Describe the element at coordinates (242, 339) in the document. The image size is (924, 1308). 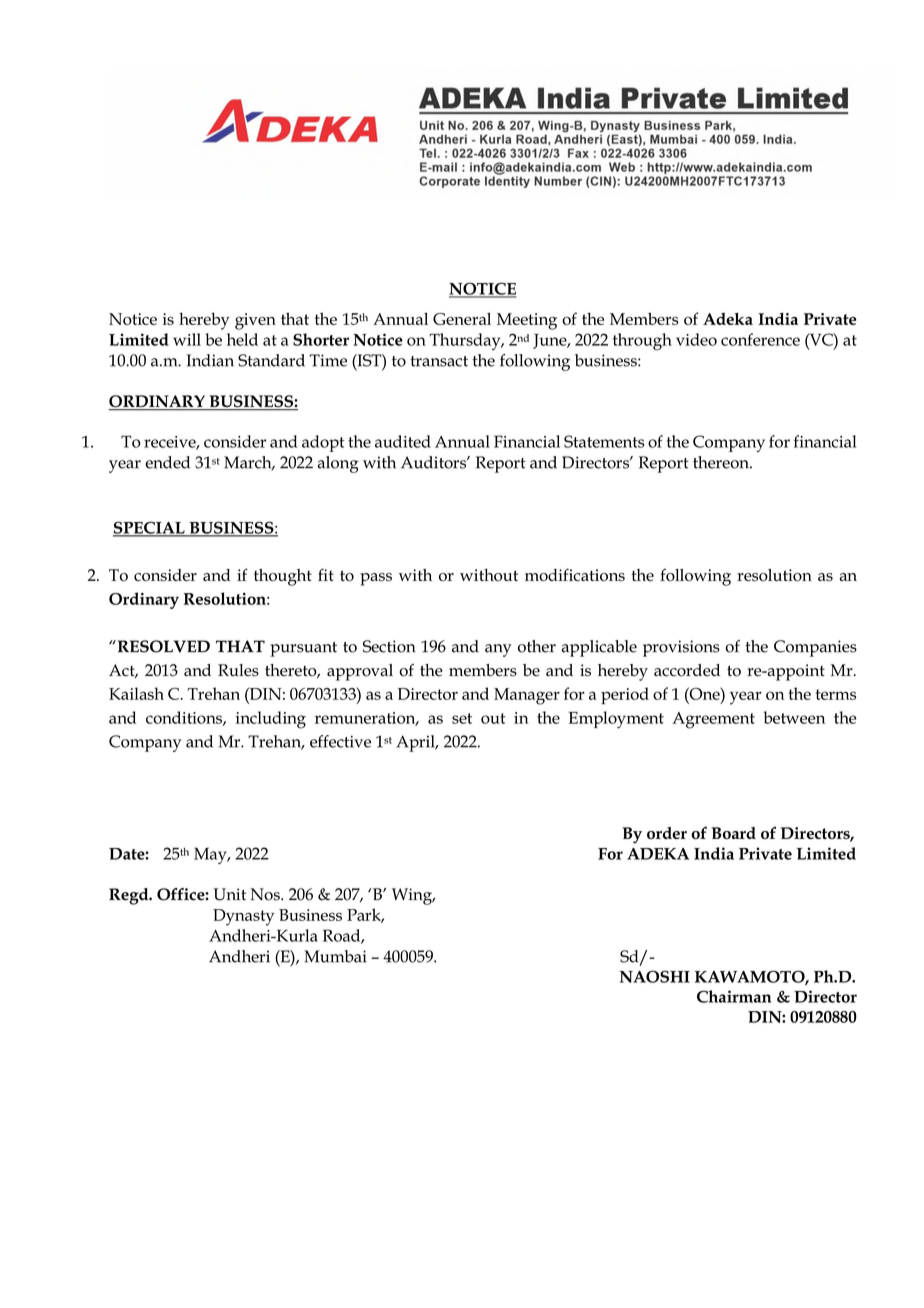
I see `held` at that location.
